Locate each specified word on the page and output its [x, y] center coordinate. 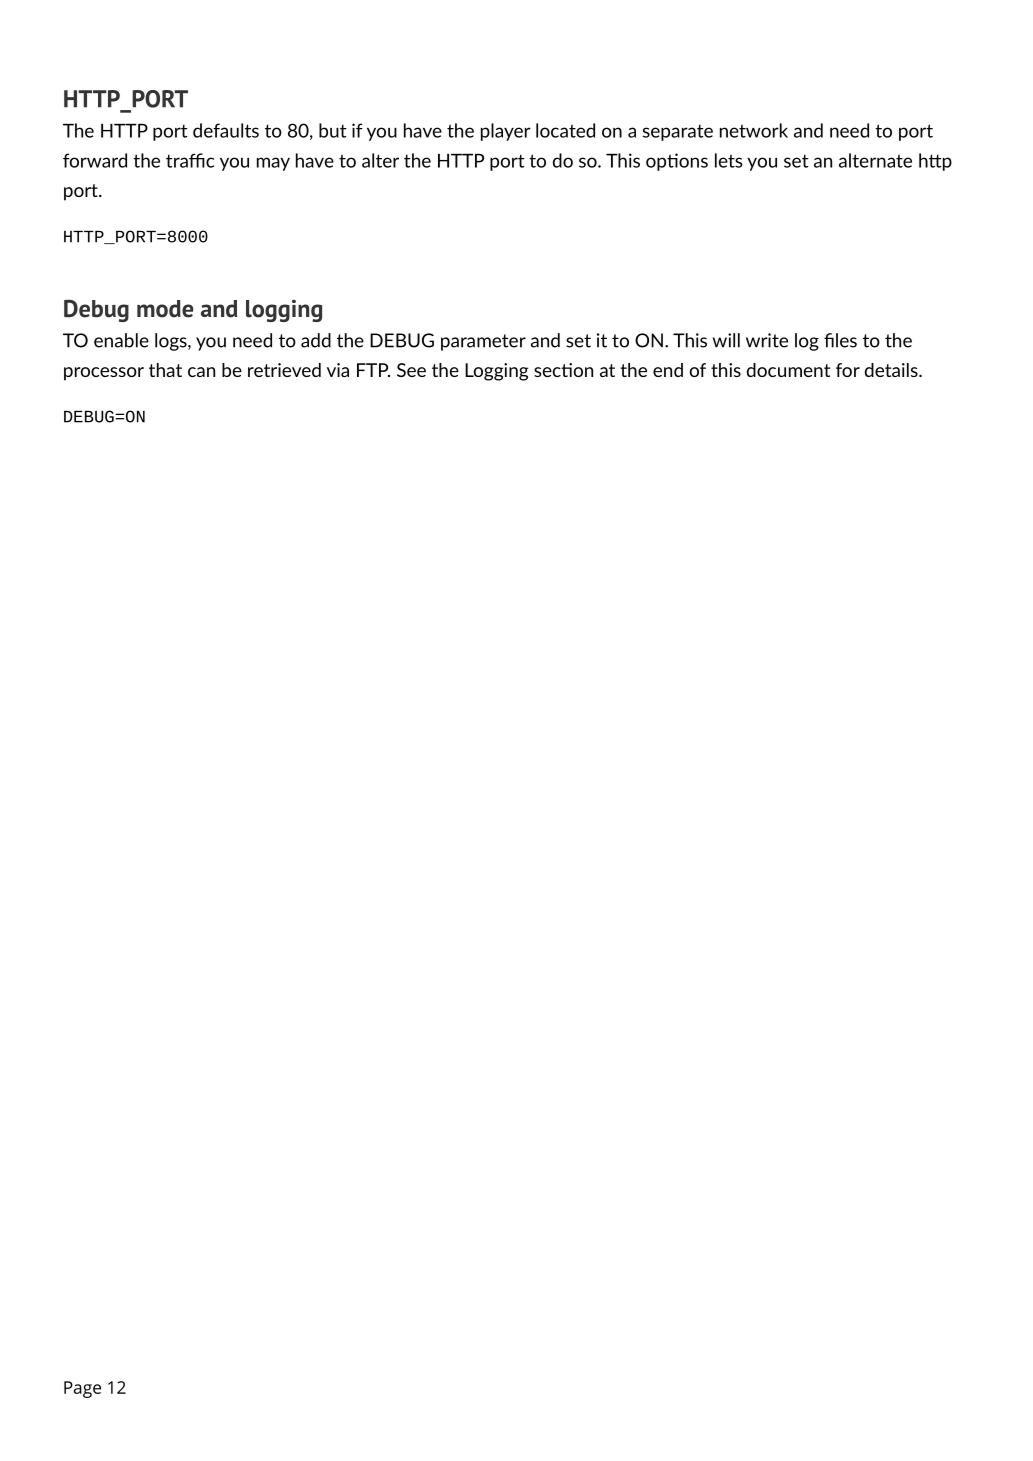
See [411, 370]
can [201, 372]
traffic [190, 160]
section [563, 370]
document [788, 370]
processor [104, 374]
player [506, 132]
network [754, 130]
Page [82, 1389]
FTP [373, 370]
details [892, 370]
